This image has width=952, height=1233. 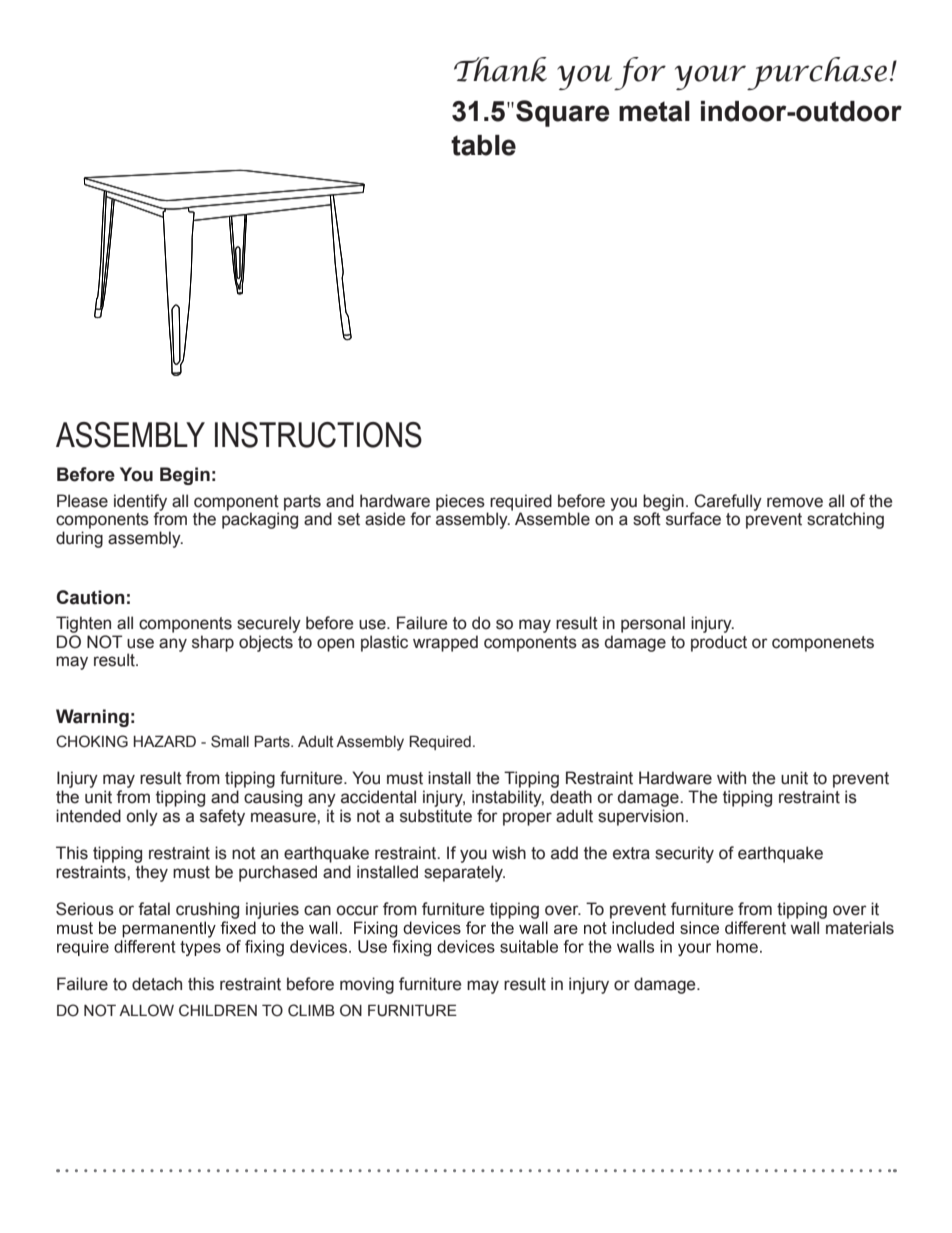 I want to click on table, so click(x=483, y=145).
